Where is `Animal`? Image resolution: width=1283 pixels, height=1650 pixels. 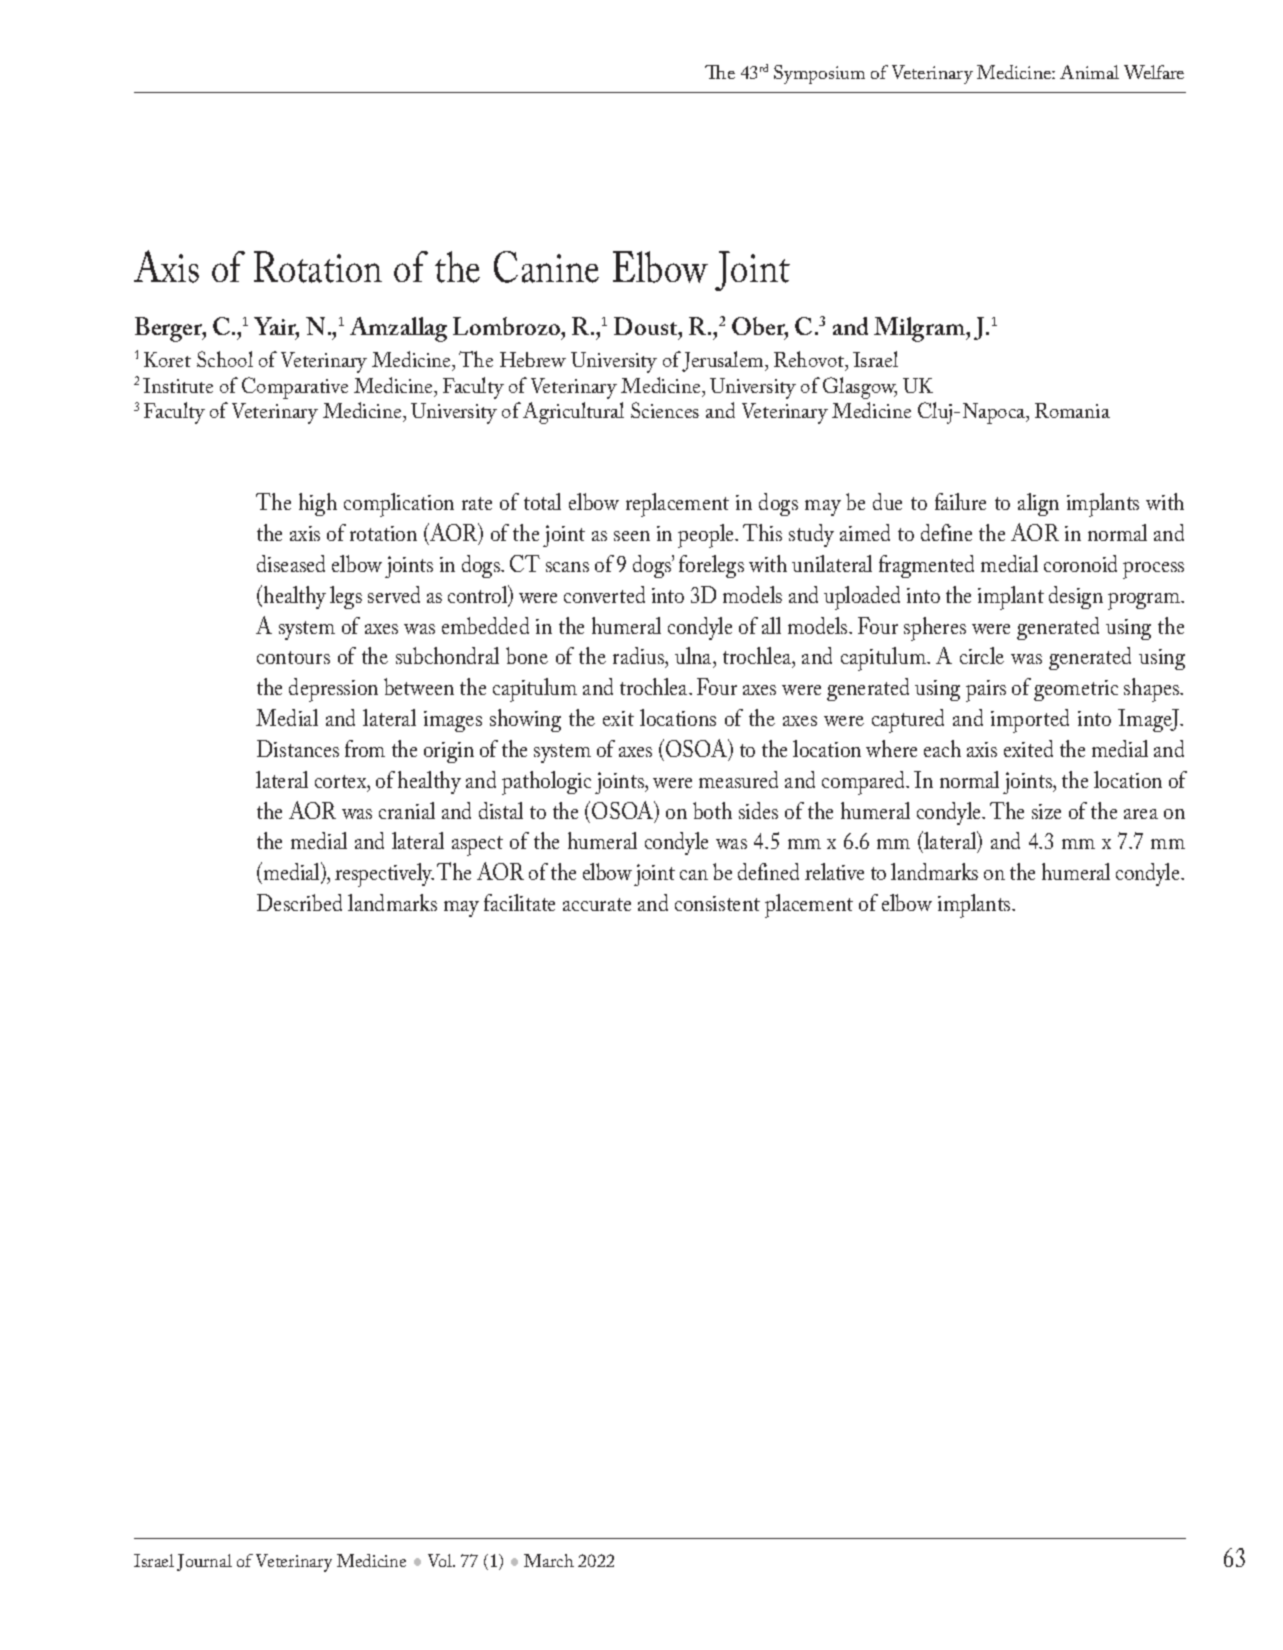
Animal is located at coordinates (1089, 72).
